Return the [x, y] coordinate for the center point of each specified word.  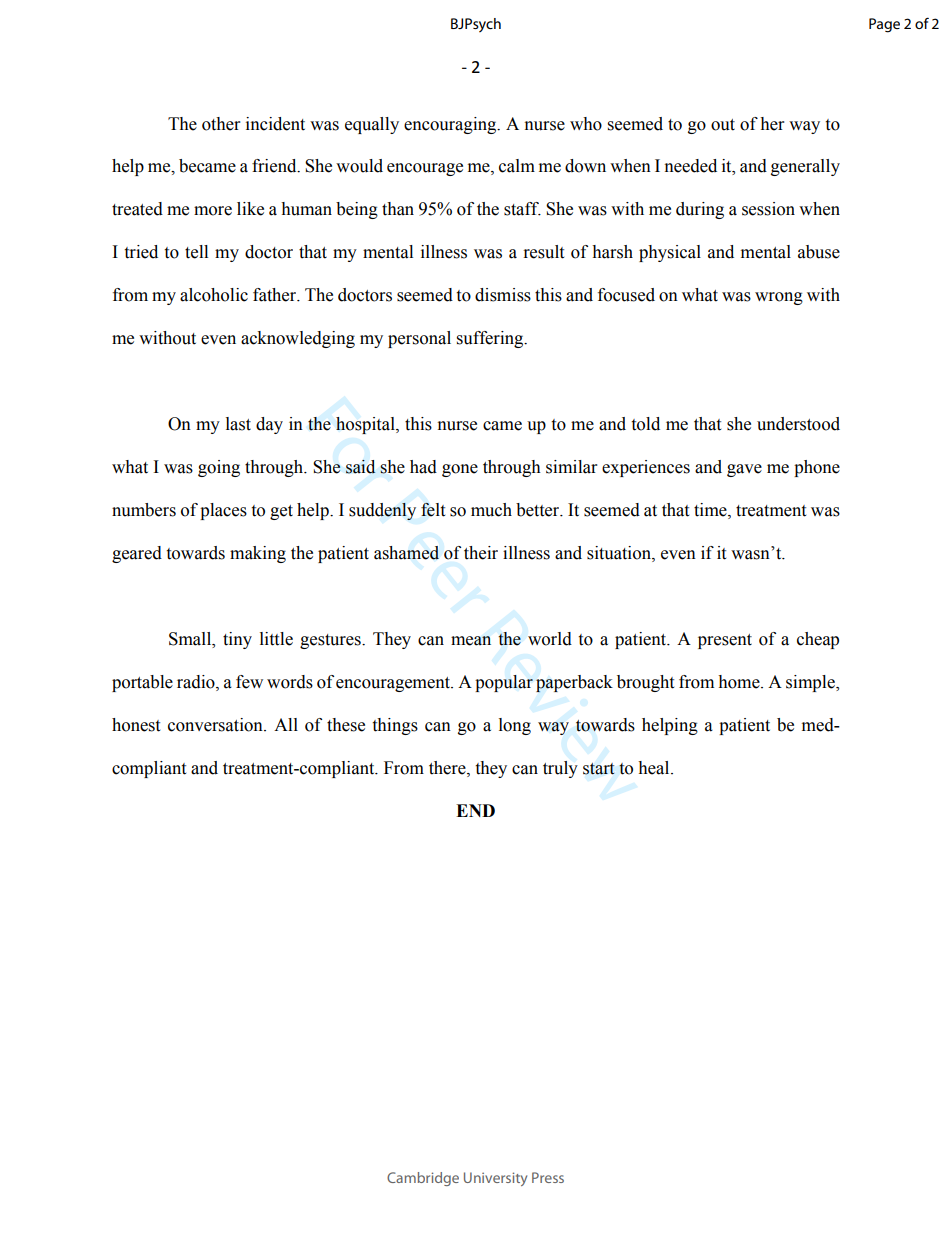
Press [548, 1177]
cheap [818, 640]
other [221, 124]
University [495, 1179]
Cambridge [423, 1179]
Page [884, 25]
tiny [237, 640]
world [550, 639]
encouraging [451, 125]
